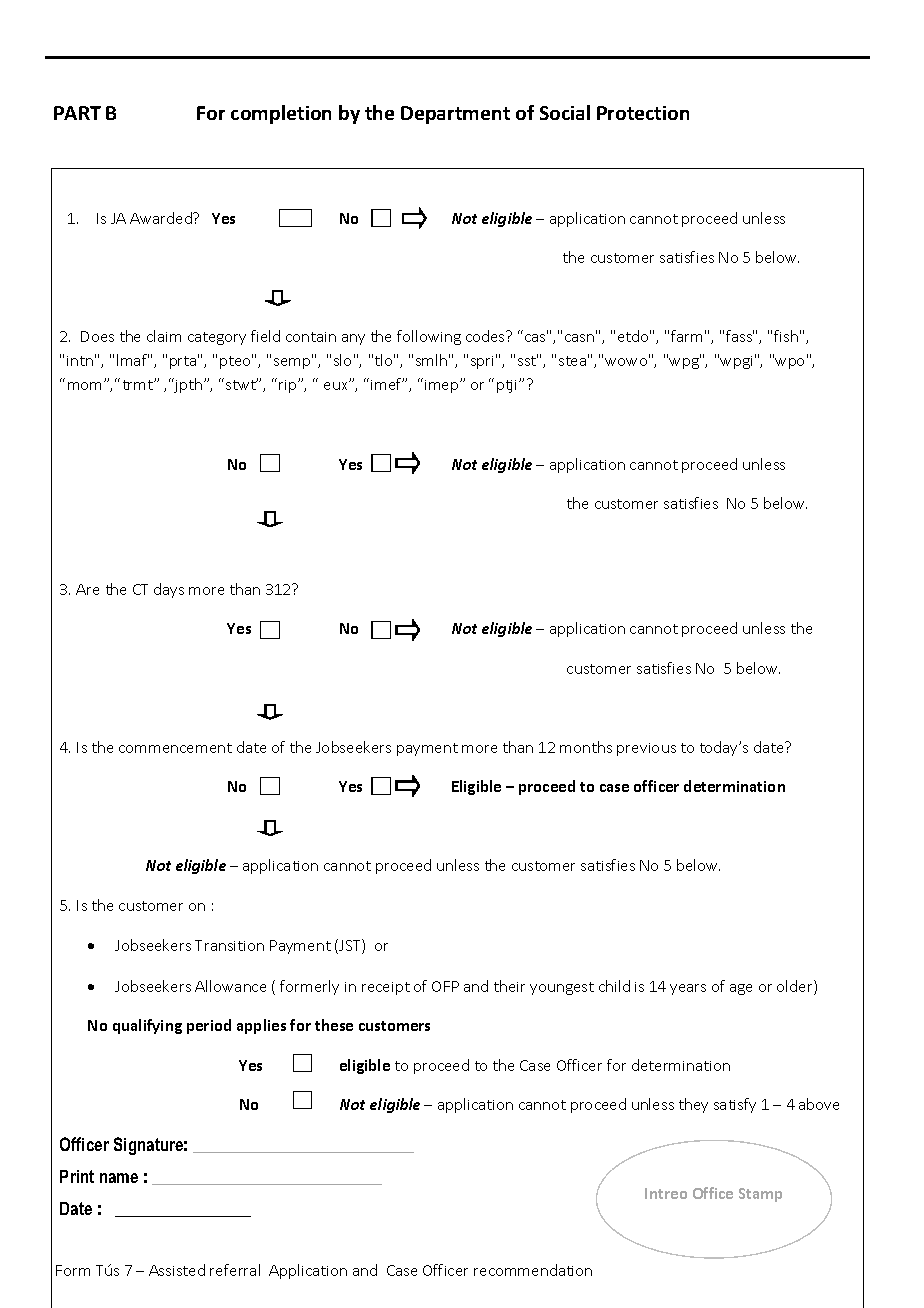 The width and height of the document is (924, 1308). What do you see at coordinates (586, 747) in the document?
I see `months` at bounding box center [586, 747].
